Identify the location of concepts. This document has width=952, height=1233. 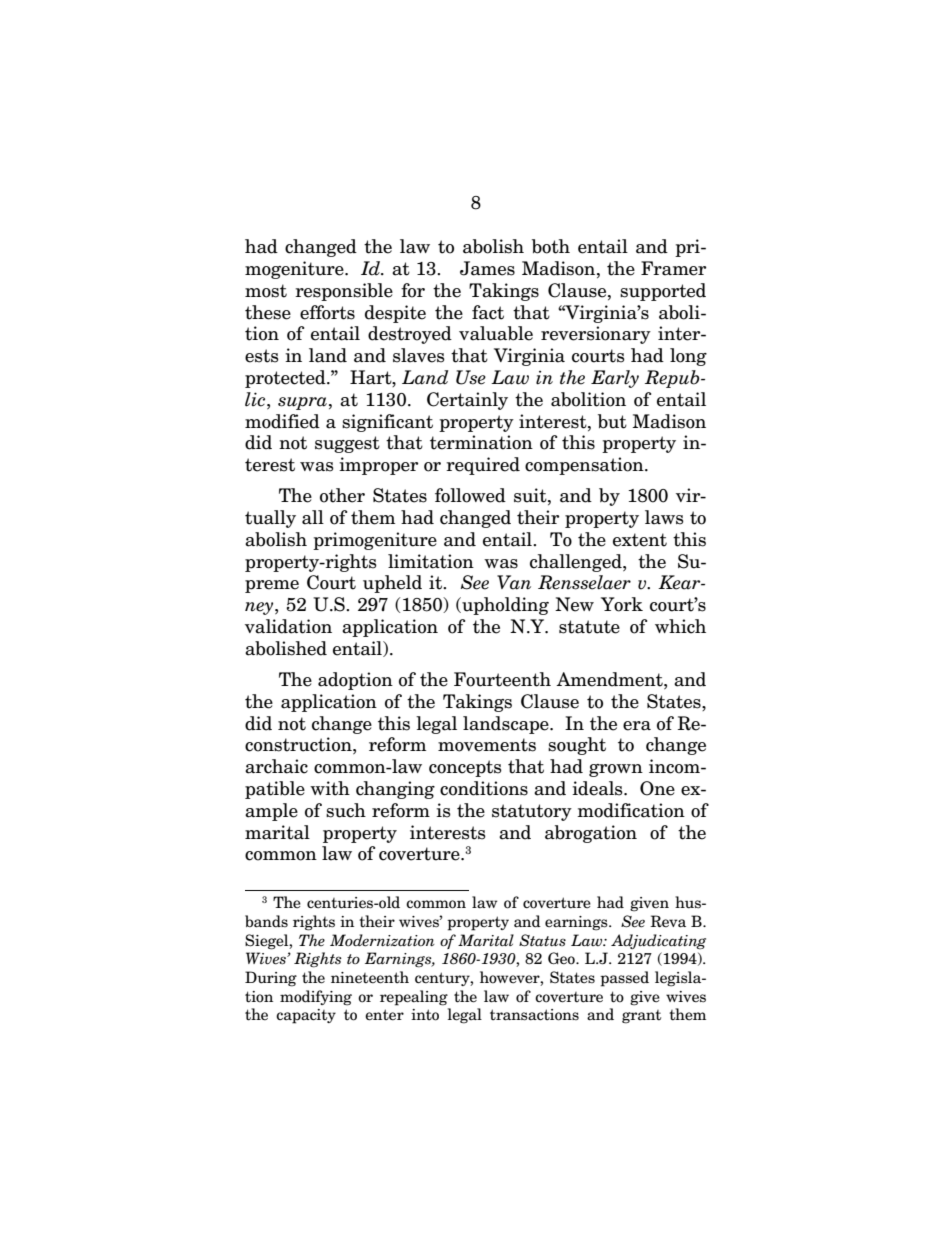
(465, 768).
